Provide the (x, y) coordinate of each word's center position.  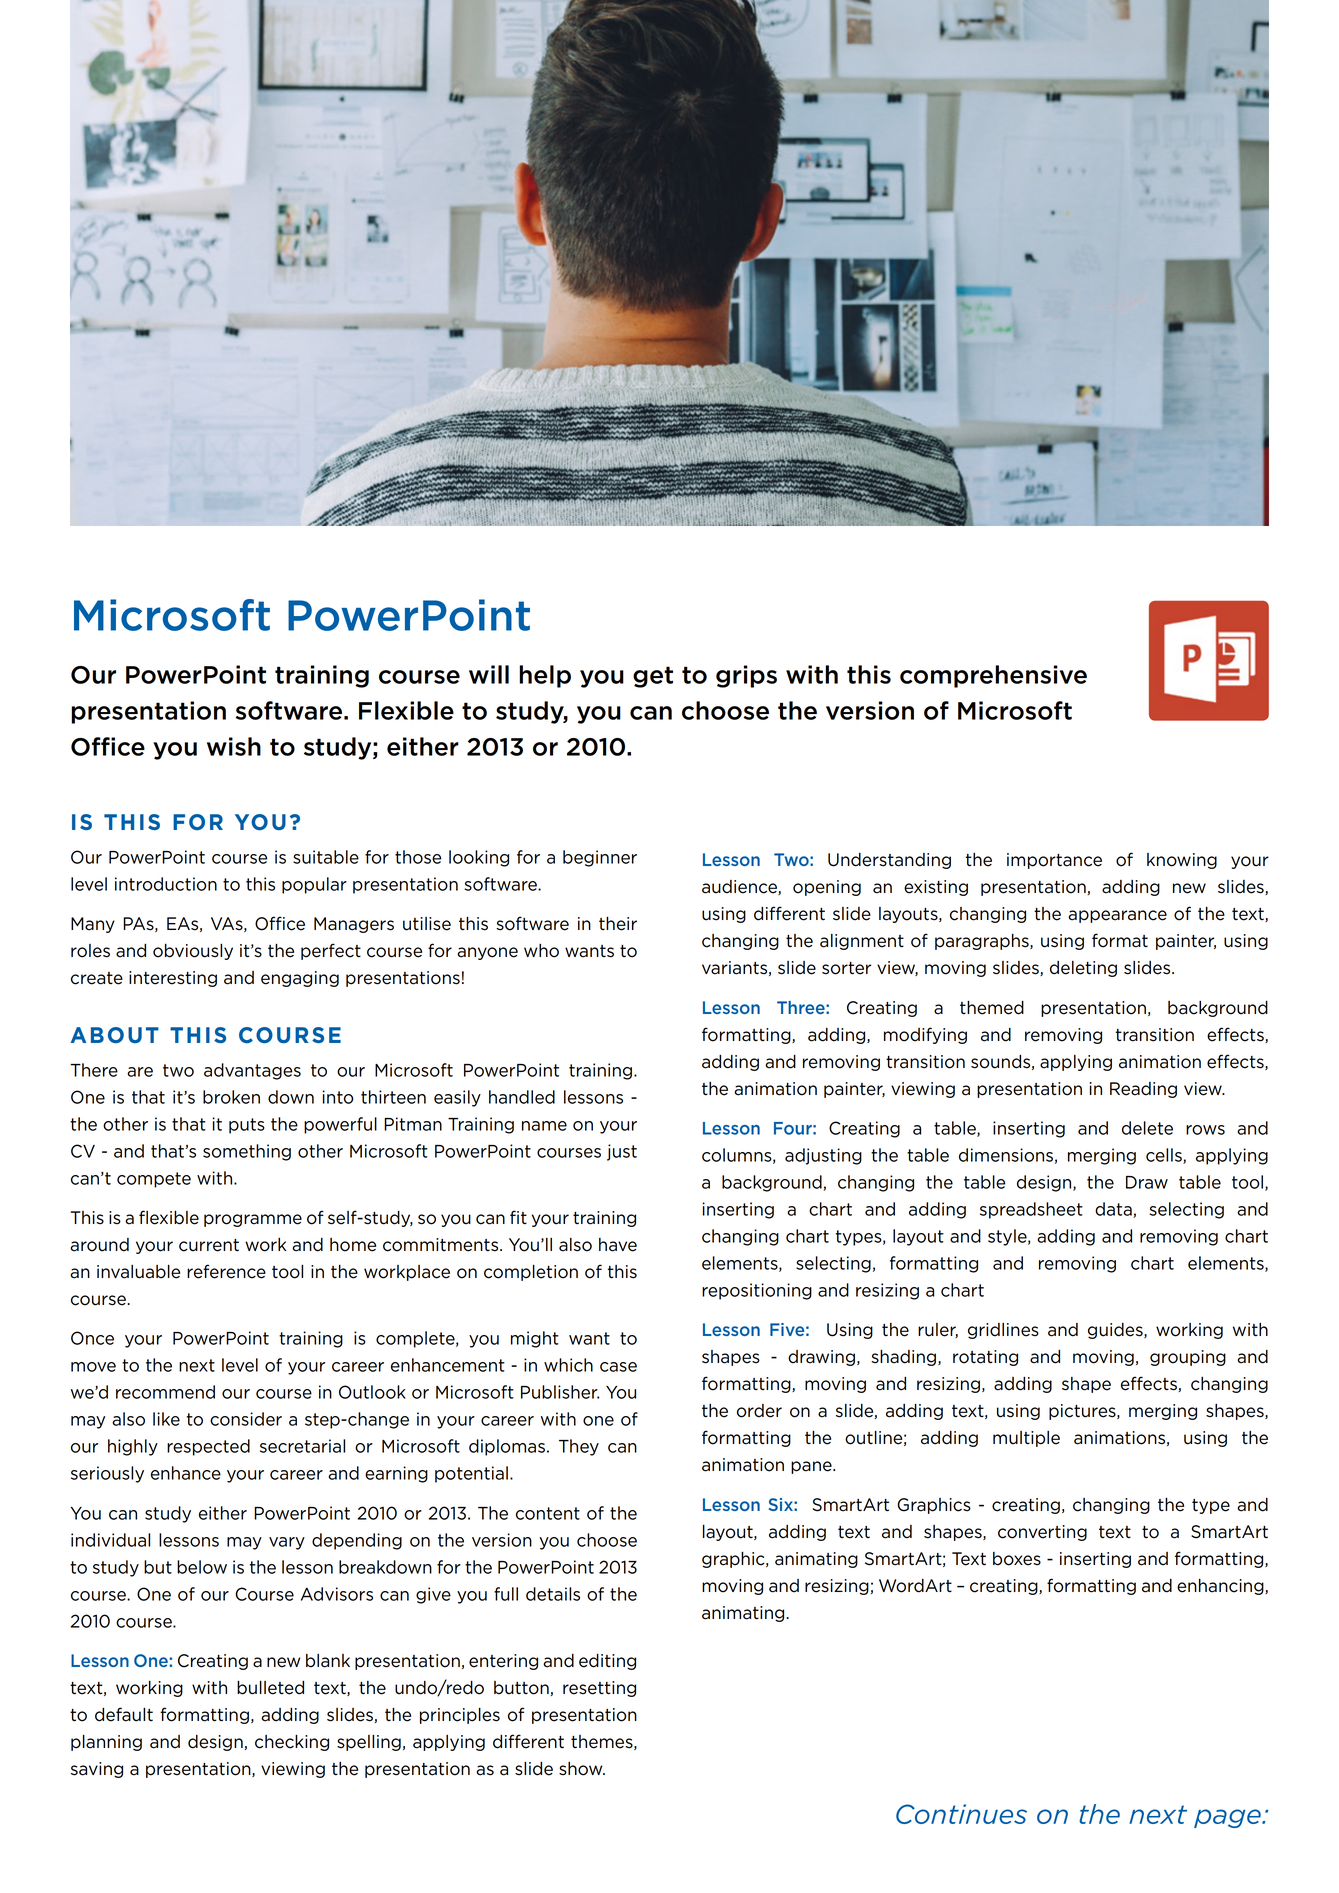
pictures (1083, 1412)
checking (292, 1743)
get (653, 677)
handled (522, 1097)
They (579, 1447)
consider (246, 1419)
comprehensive (993, 676)
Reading (1143, 1090)
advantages (252, 1071)
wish (234, 746)
